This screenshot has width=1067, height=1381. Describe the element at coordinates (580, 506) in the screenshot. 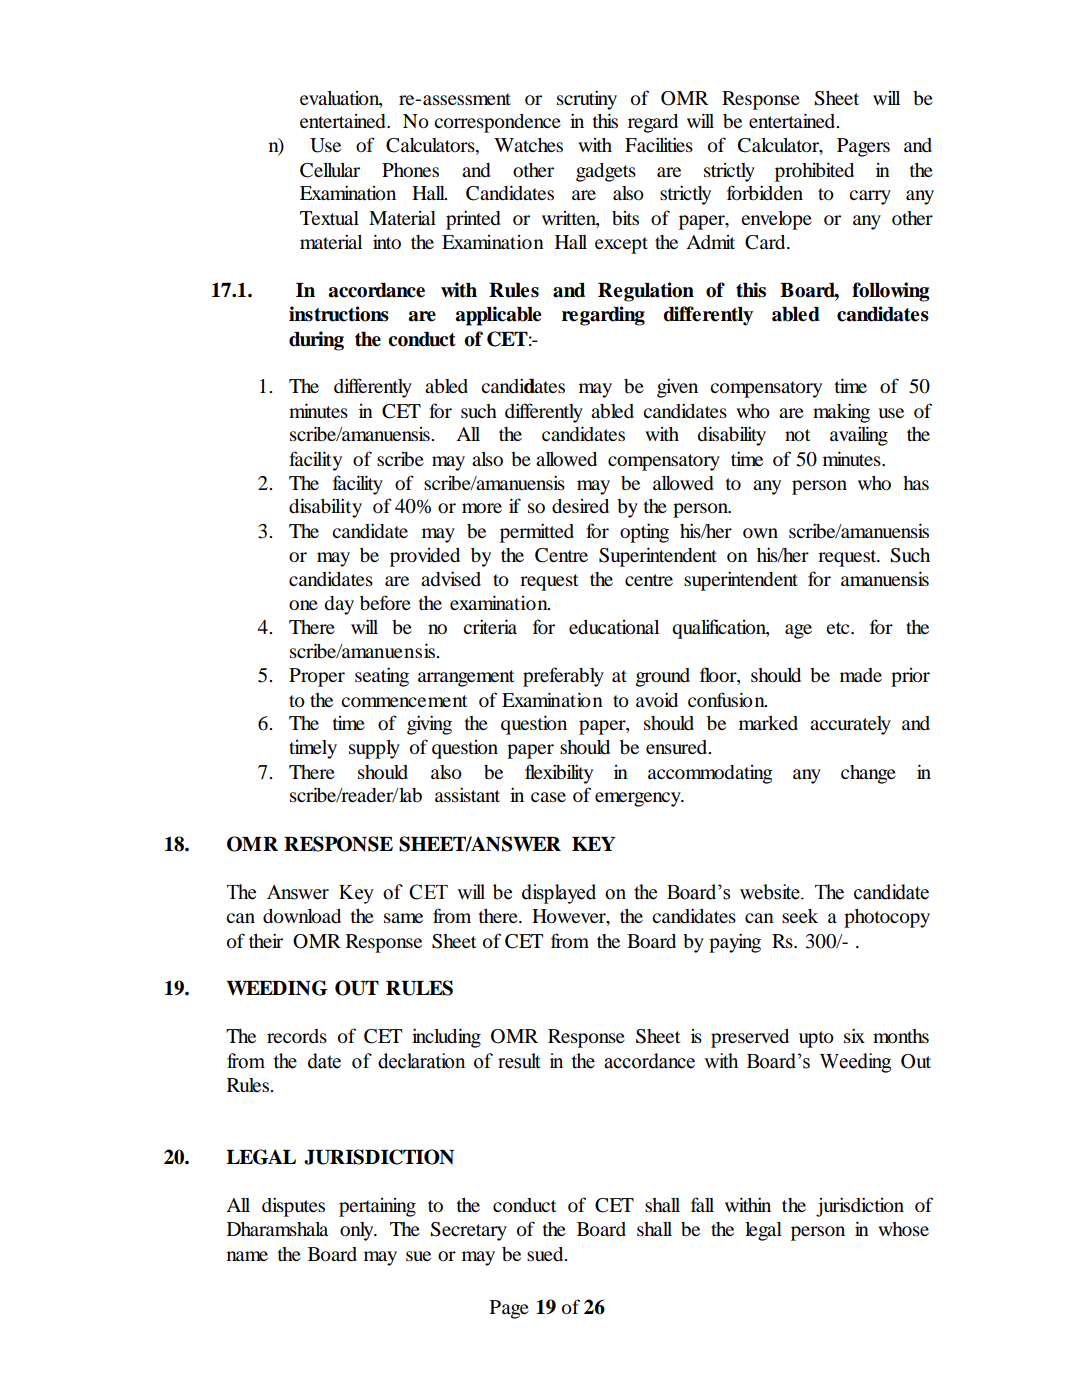

I see `desired` at that location.
